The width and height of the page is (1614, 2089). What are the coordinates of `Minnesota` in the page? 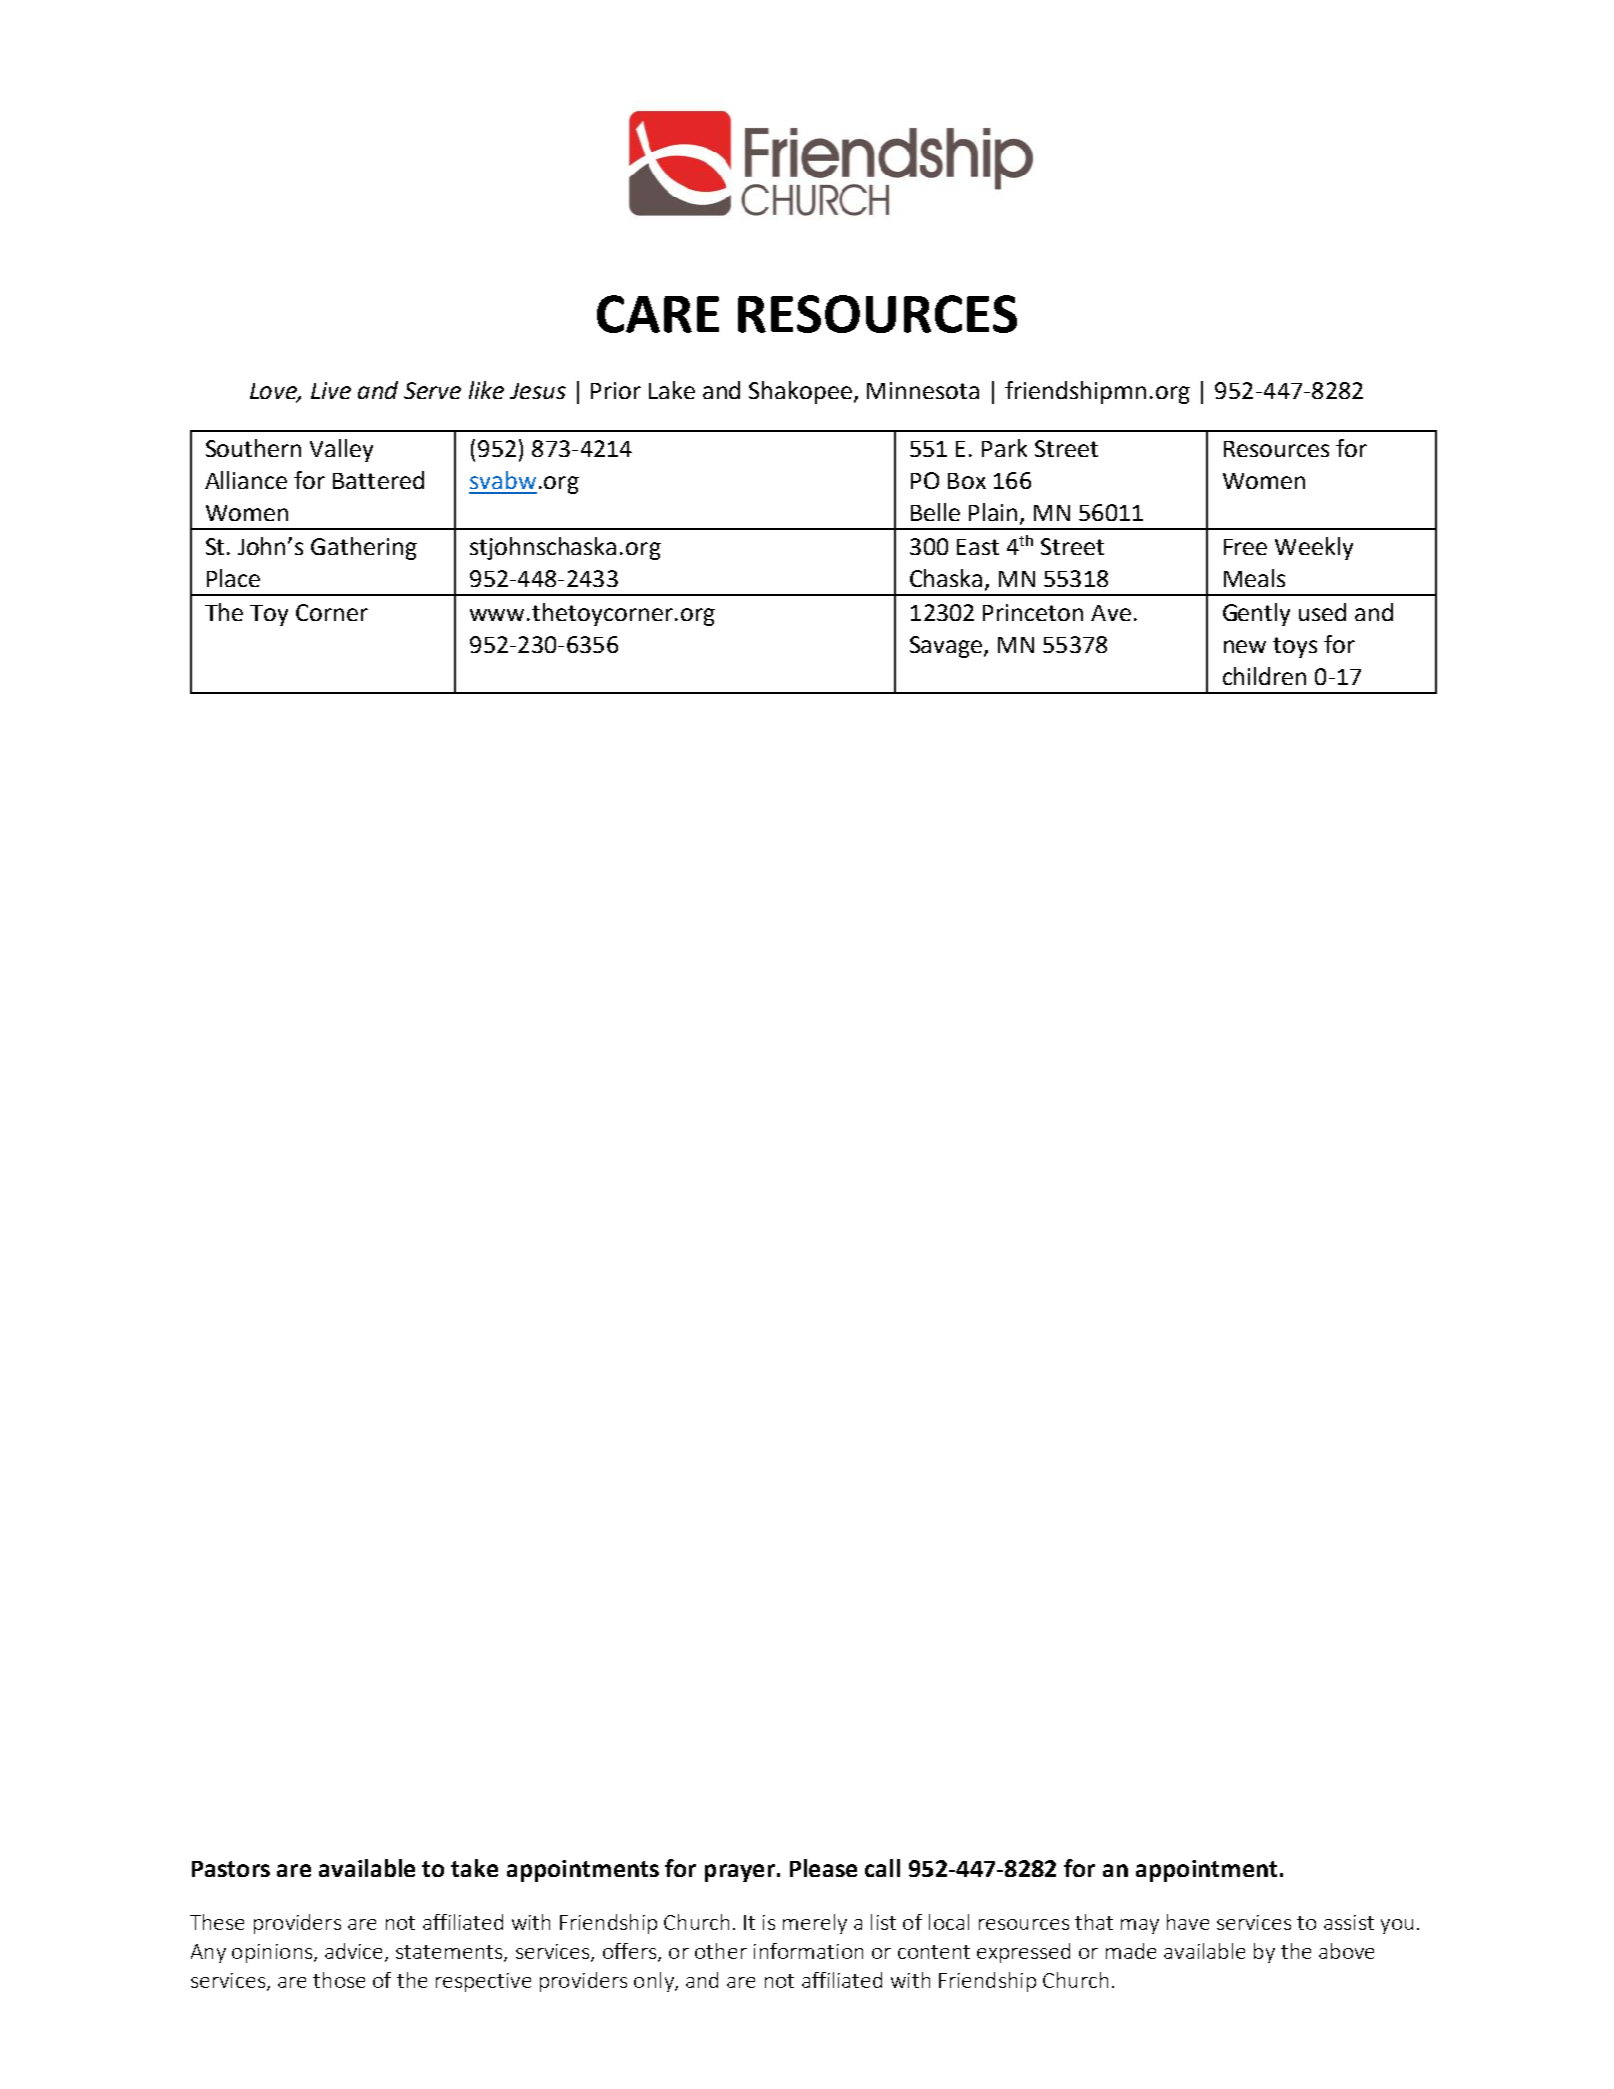 It's located at (923, 390).
